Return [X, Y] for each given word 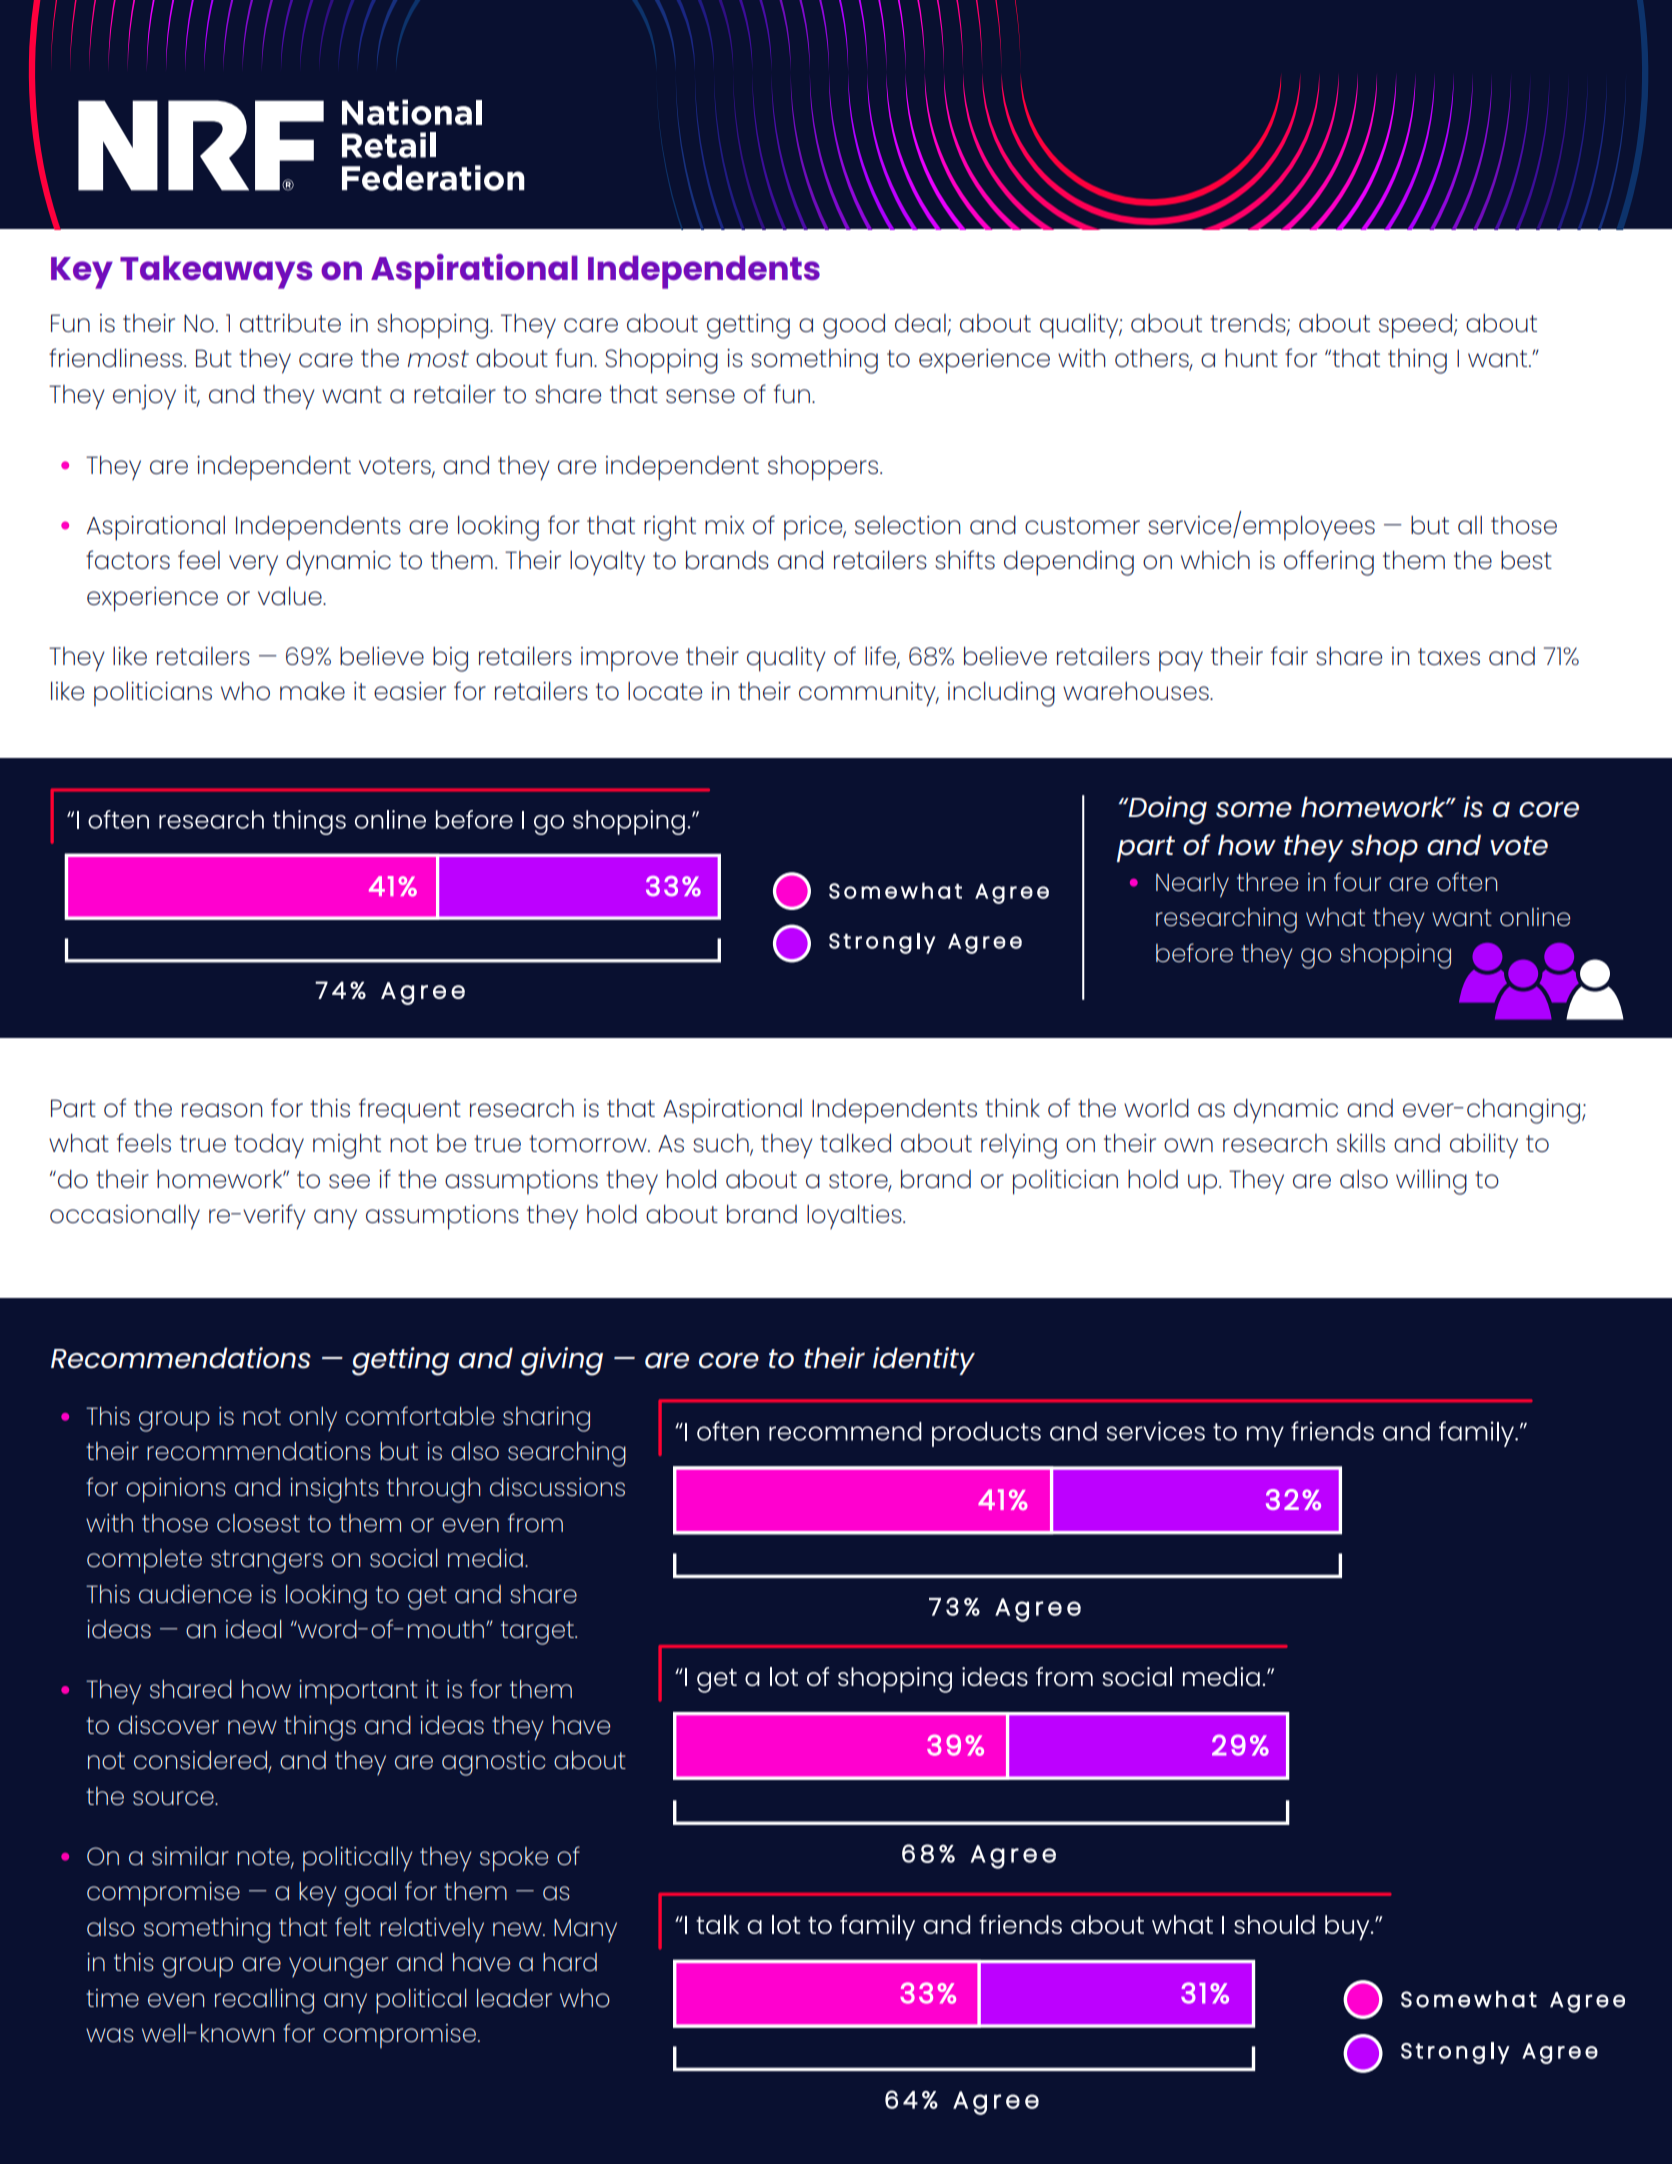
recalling [264, 2001]
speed [1415, 326]
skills [1361, 1143]
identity [924, 1361]
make [312, 691]
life [881, 656]
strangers [267, 1562]
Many [585, 1930]
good [854, 326]
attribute [290, 323]
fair [1289, 655]
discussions [557, 1487]
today [269, 1146]
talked [855, 1143]
